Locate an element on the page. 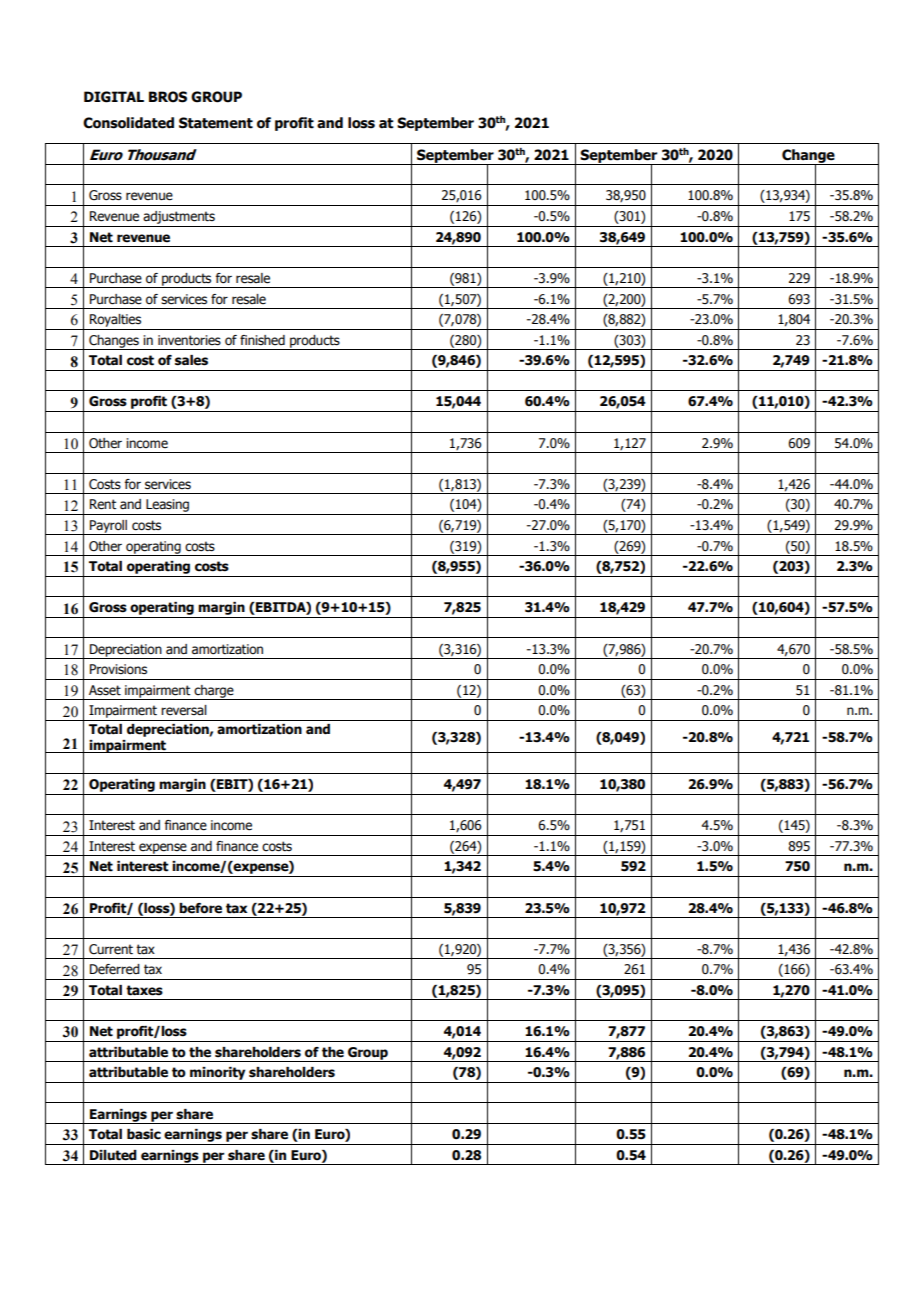 This image has height=1308, width=924. reversal is located at coordinates (184, 710).
